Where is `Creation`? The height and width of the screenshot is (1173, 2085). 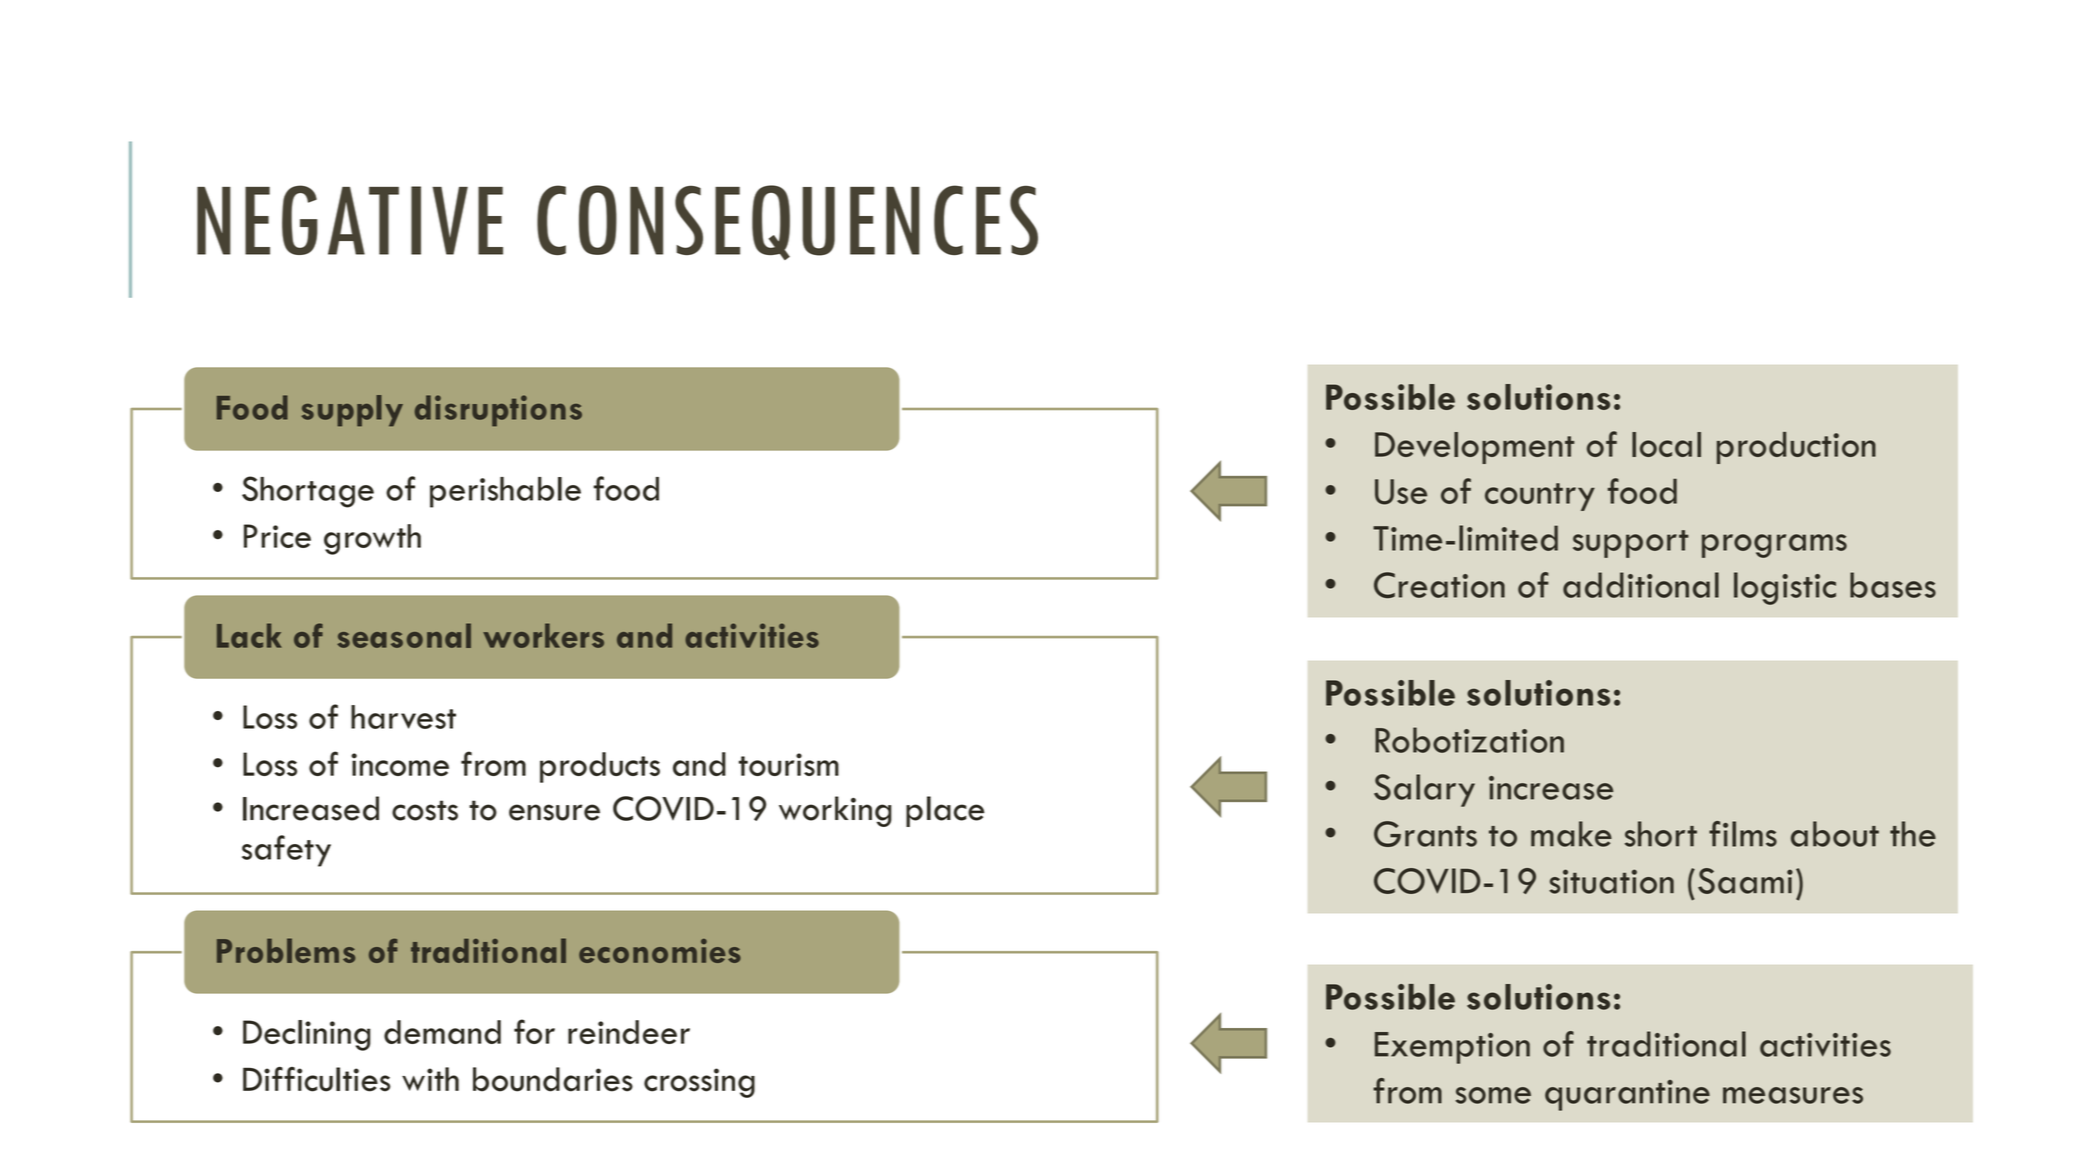 Creation is located at coordinates (1439, 585).
